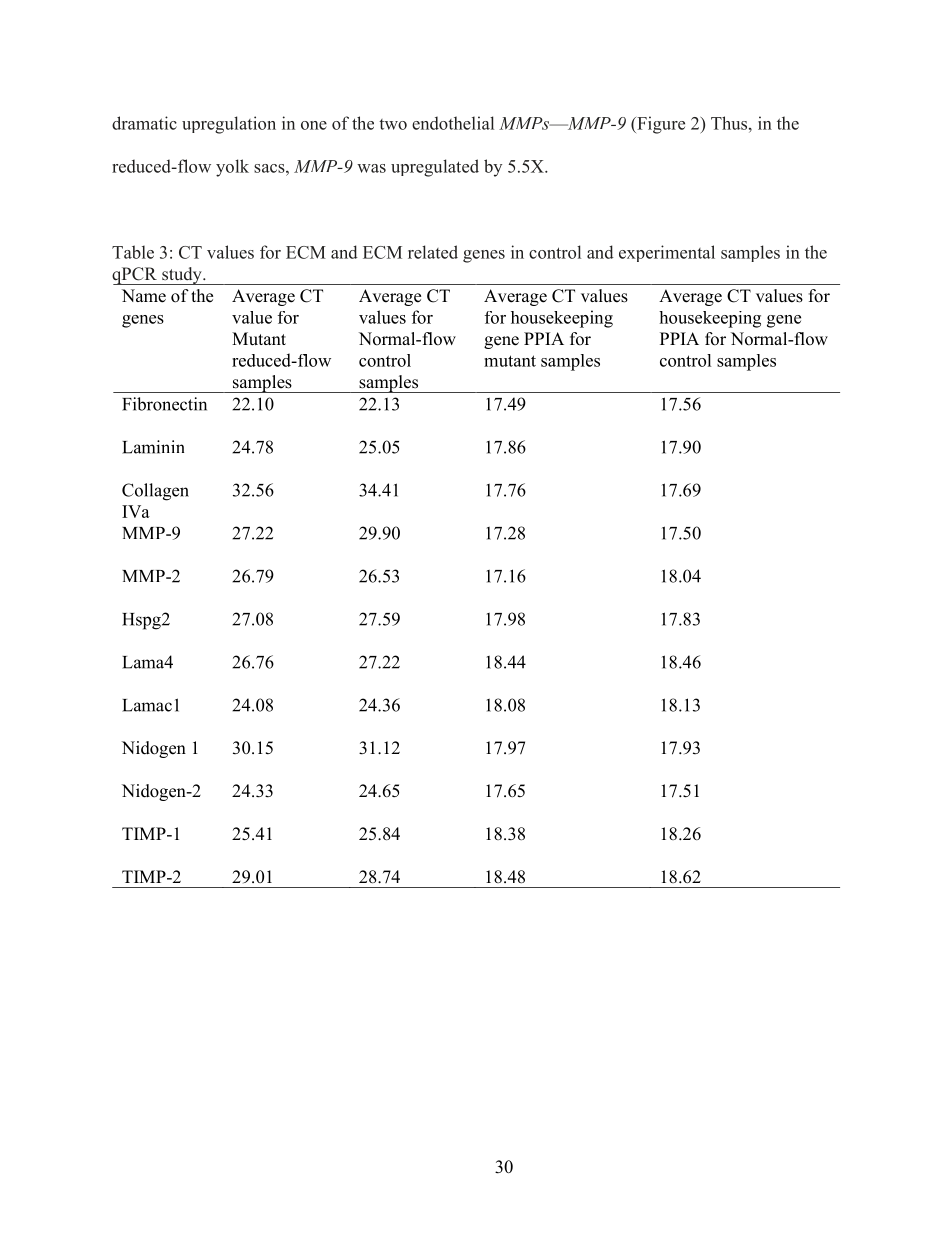  Describe the element at coordinates (153, 447) in the image. I see `Laminin` at that location.
